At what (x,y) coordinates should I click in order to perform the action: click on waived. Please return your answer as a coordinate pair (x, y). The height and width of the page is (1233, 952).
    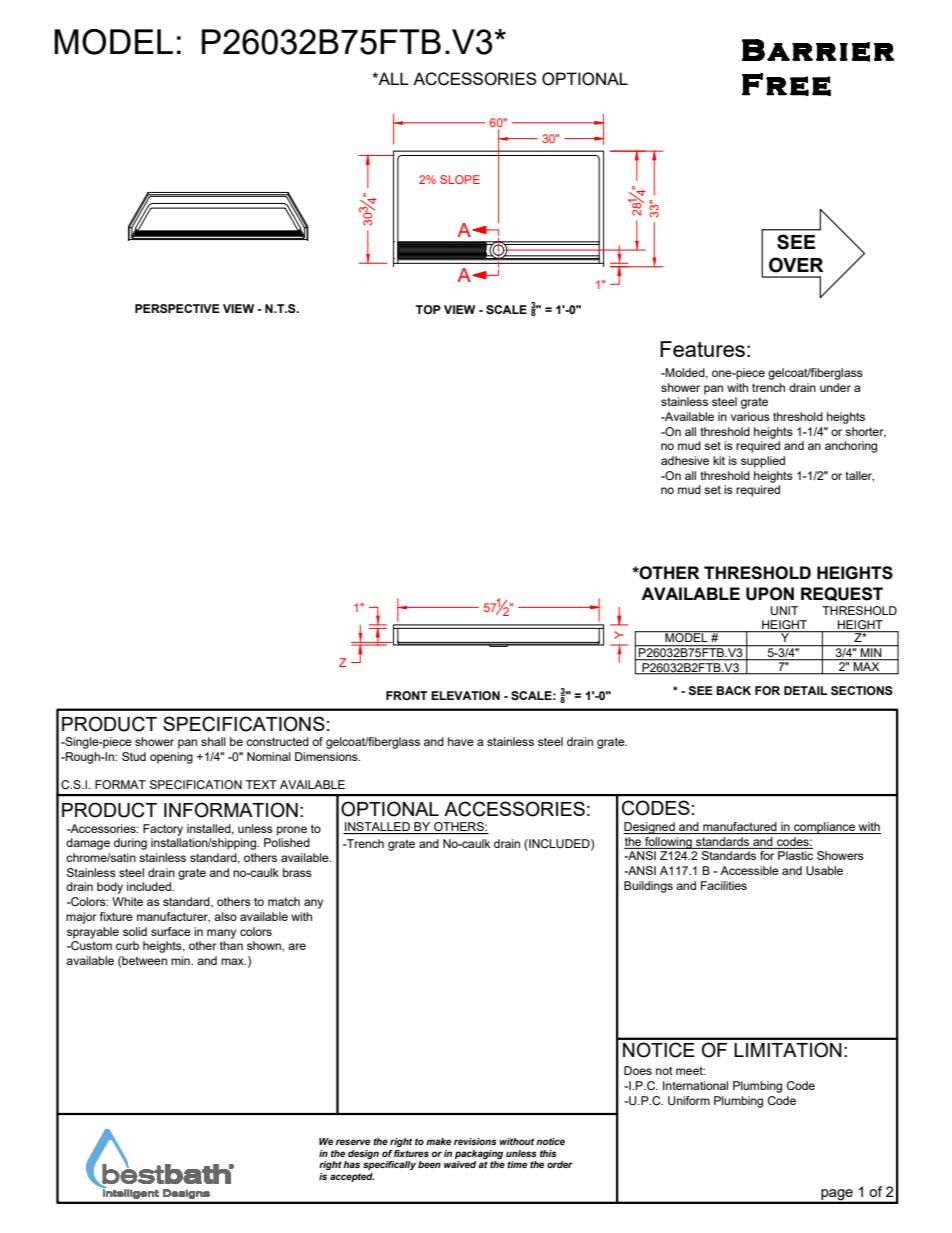
    Looking at the image, I should click on (460, 1164).
